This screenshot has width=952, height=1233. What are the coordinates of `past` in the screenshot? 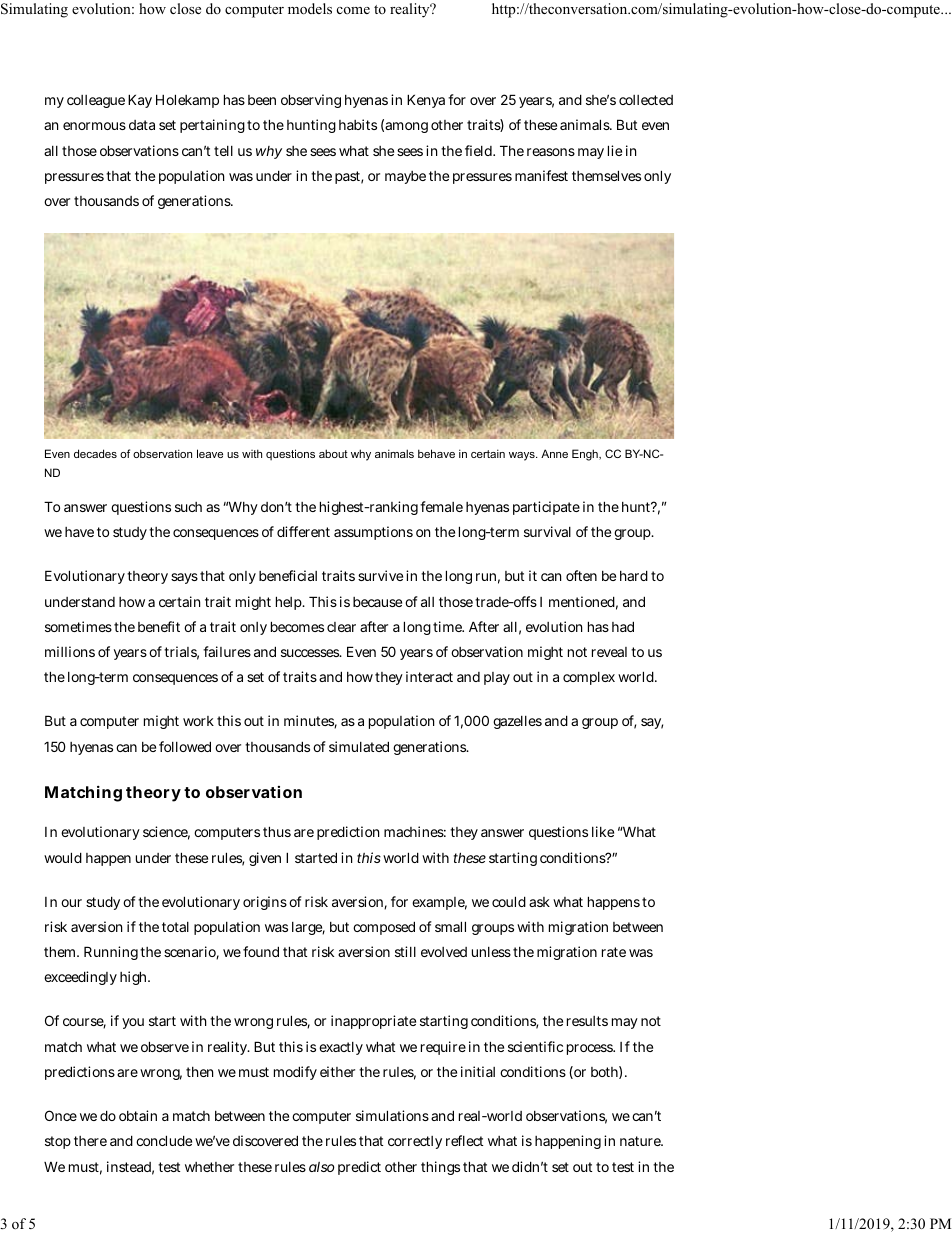 It's located at (349, 177).
